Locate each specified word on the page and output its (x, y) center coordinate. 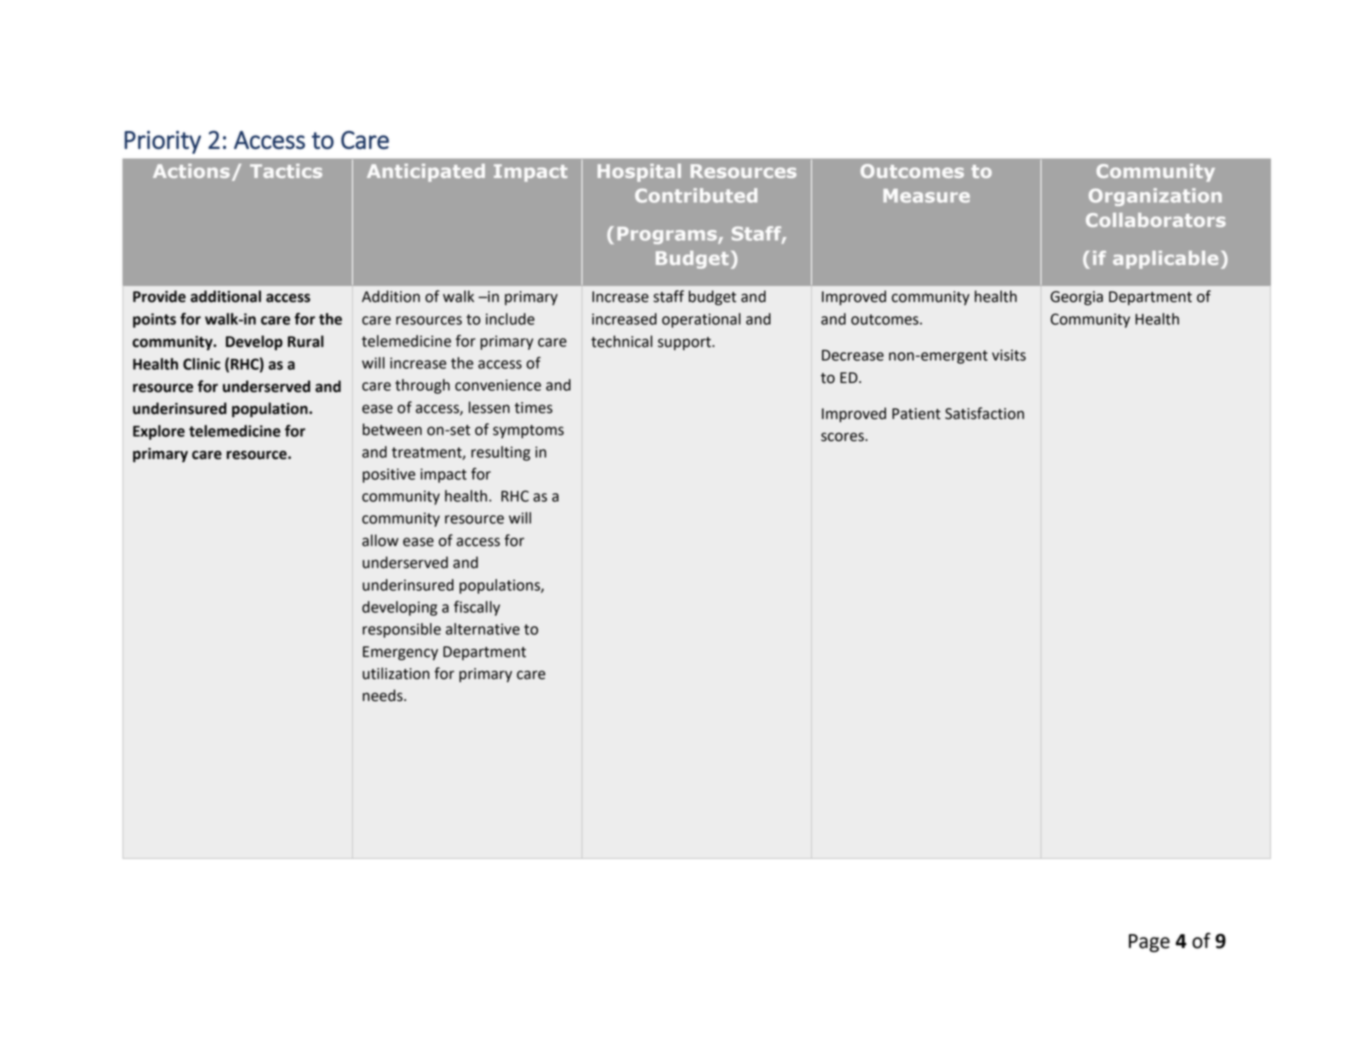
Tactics (286, 171)
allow (380, 540)
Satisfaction (984, 413)
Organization (1155, 197)
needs (384, 695)
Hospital (639, 173)
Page (1149, 943)
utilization (396, 673)
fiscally (477, 608)
